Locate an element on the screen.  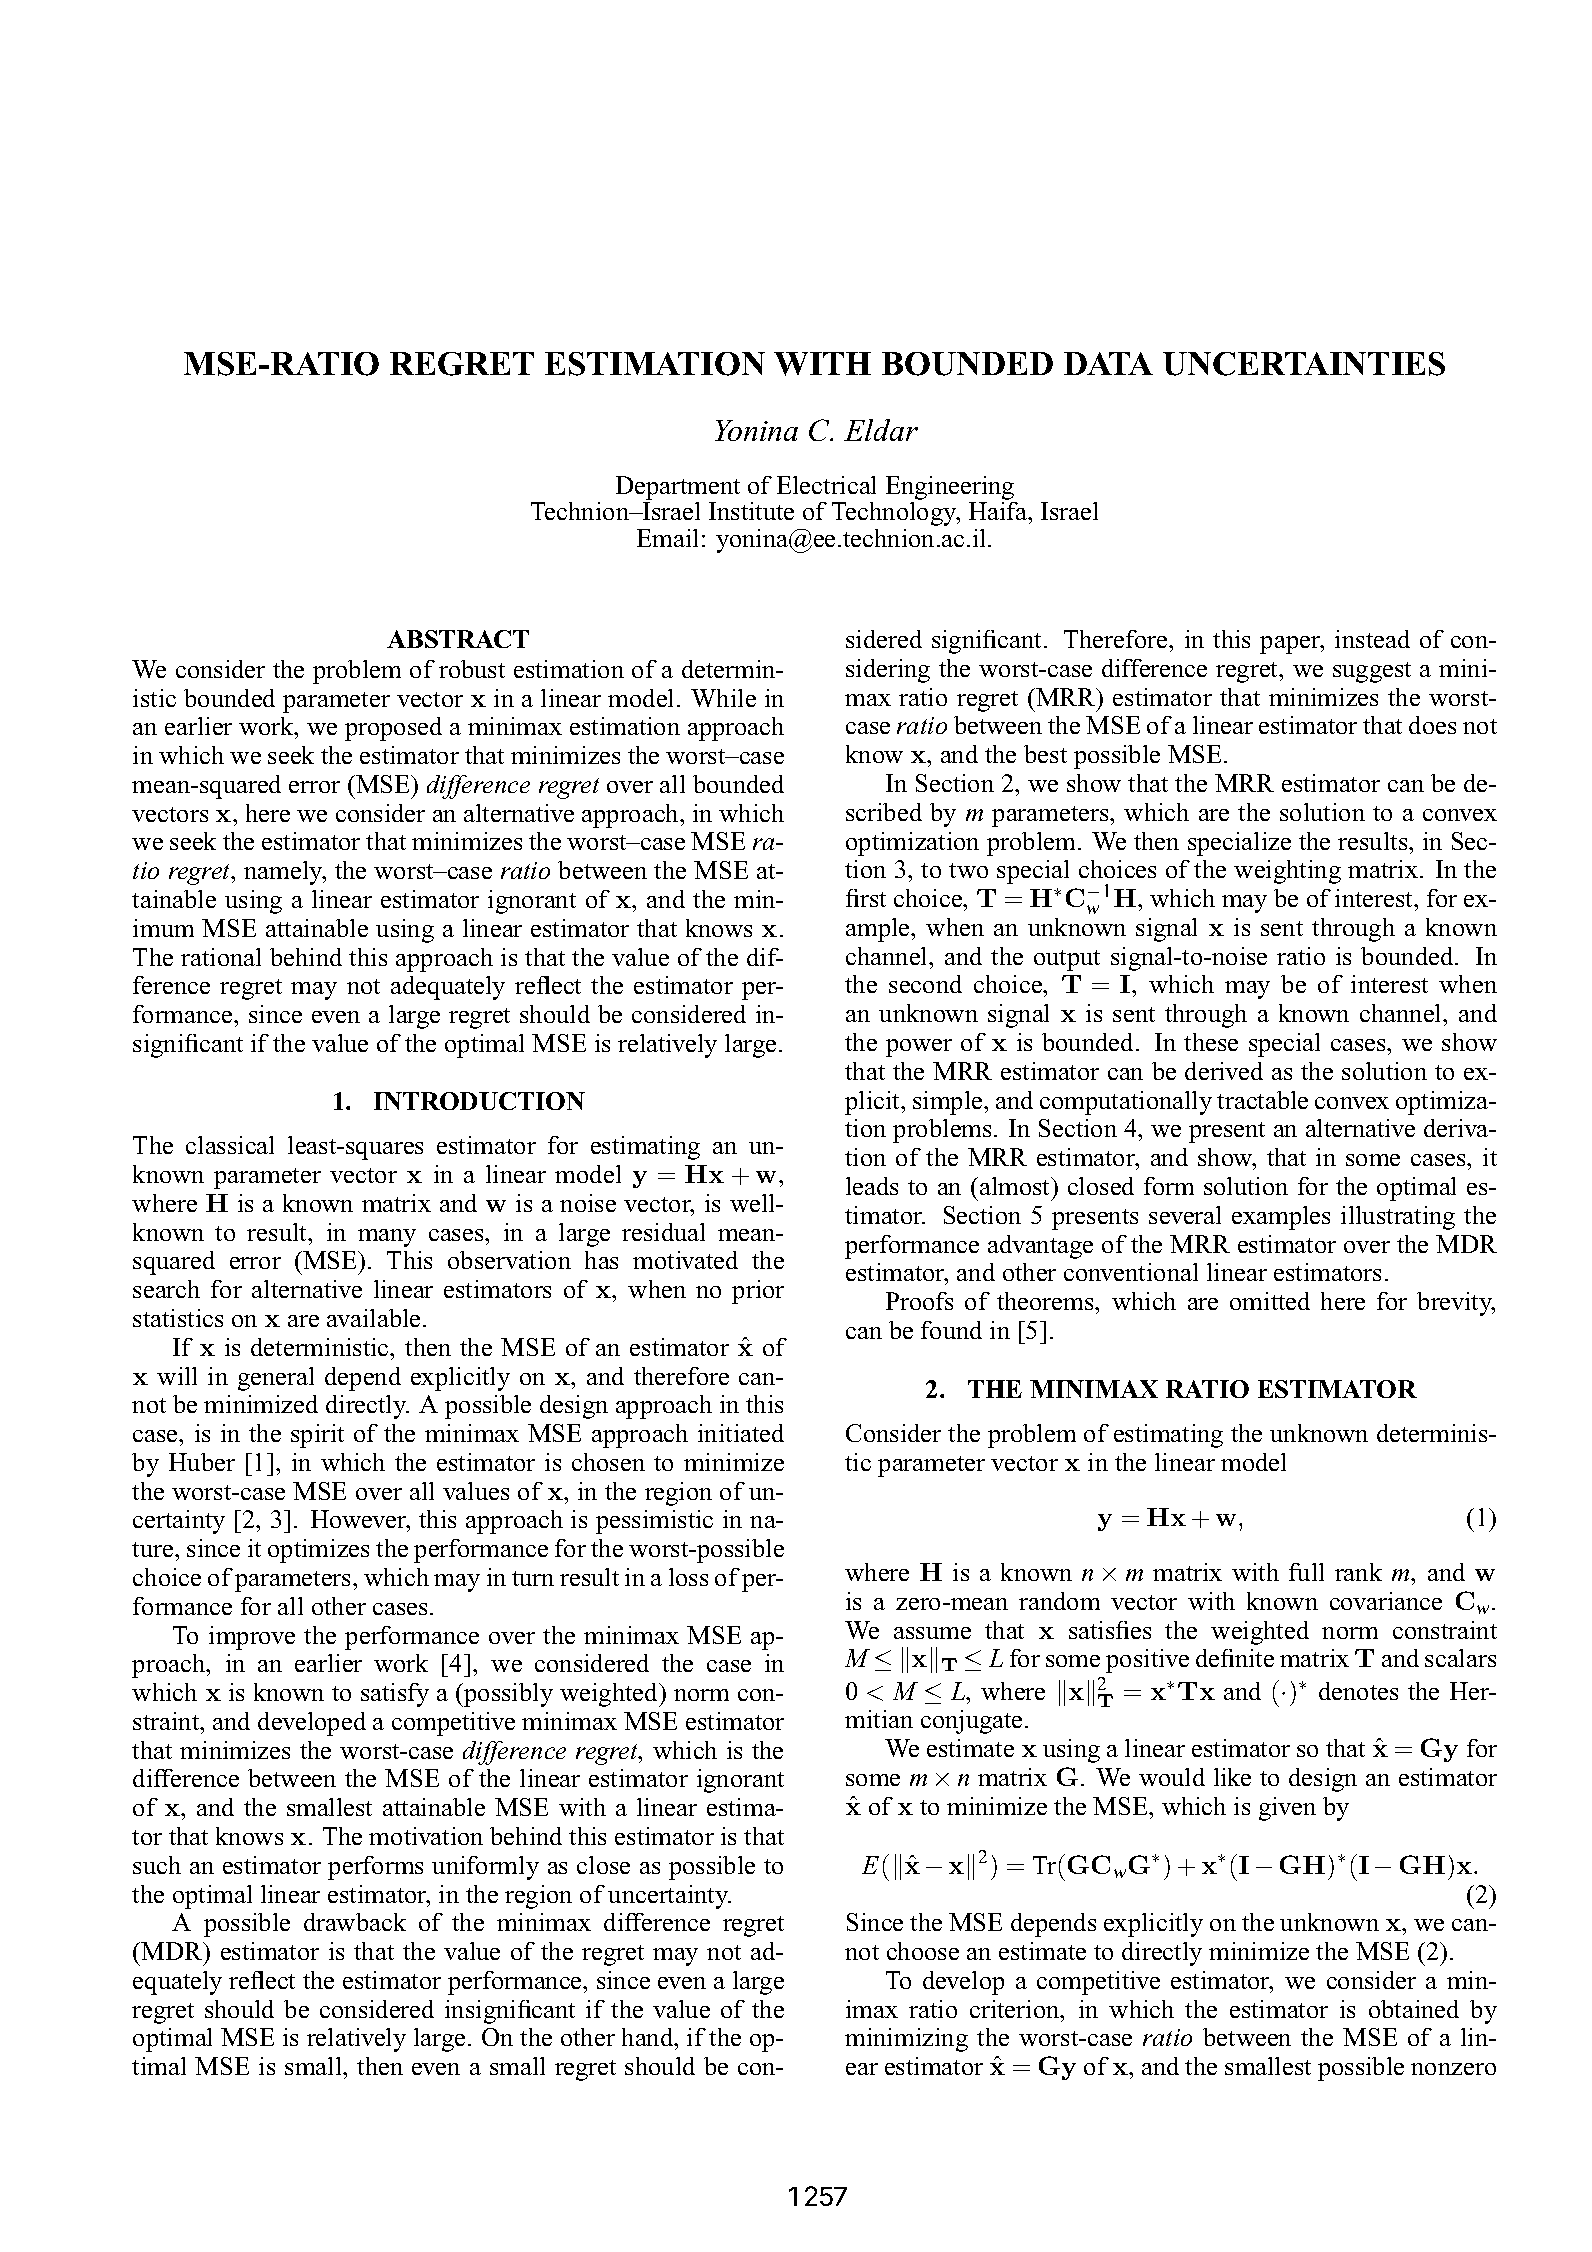
Department is located at coordinates (678, 489).
